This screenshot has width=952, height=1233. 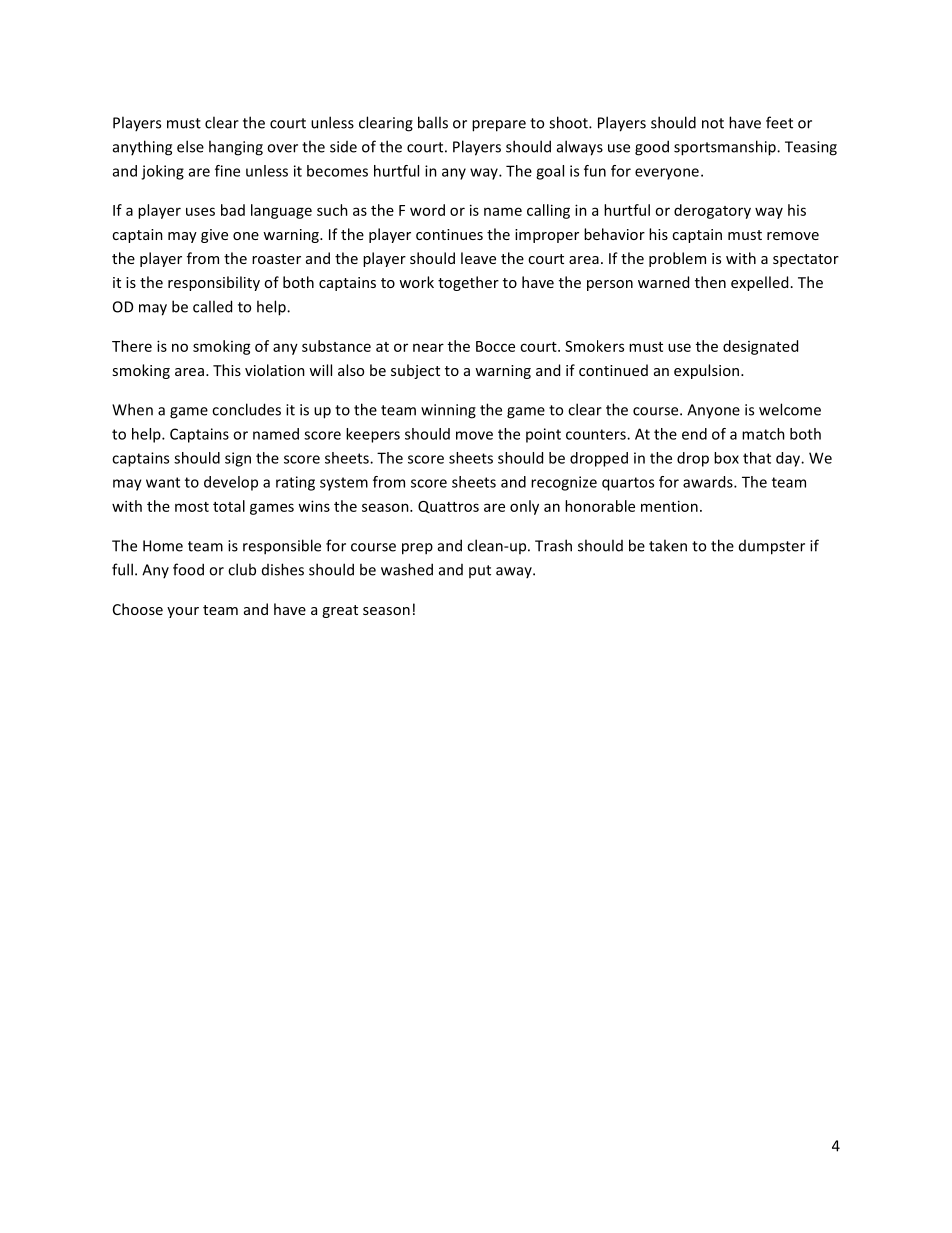 I want to click on your, so click(x=183, y=612).
